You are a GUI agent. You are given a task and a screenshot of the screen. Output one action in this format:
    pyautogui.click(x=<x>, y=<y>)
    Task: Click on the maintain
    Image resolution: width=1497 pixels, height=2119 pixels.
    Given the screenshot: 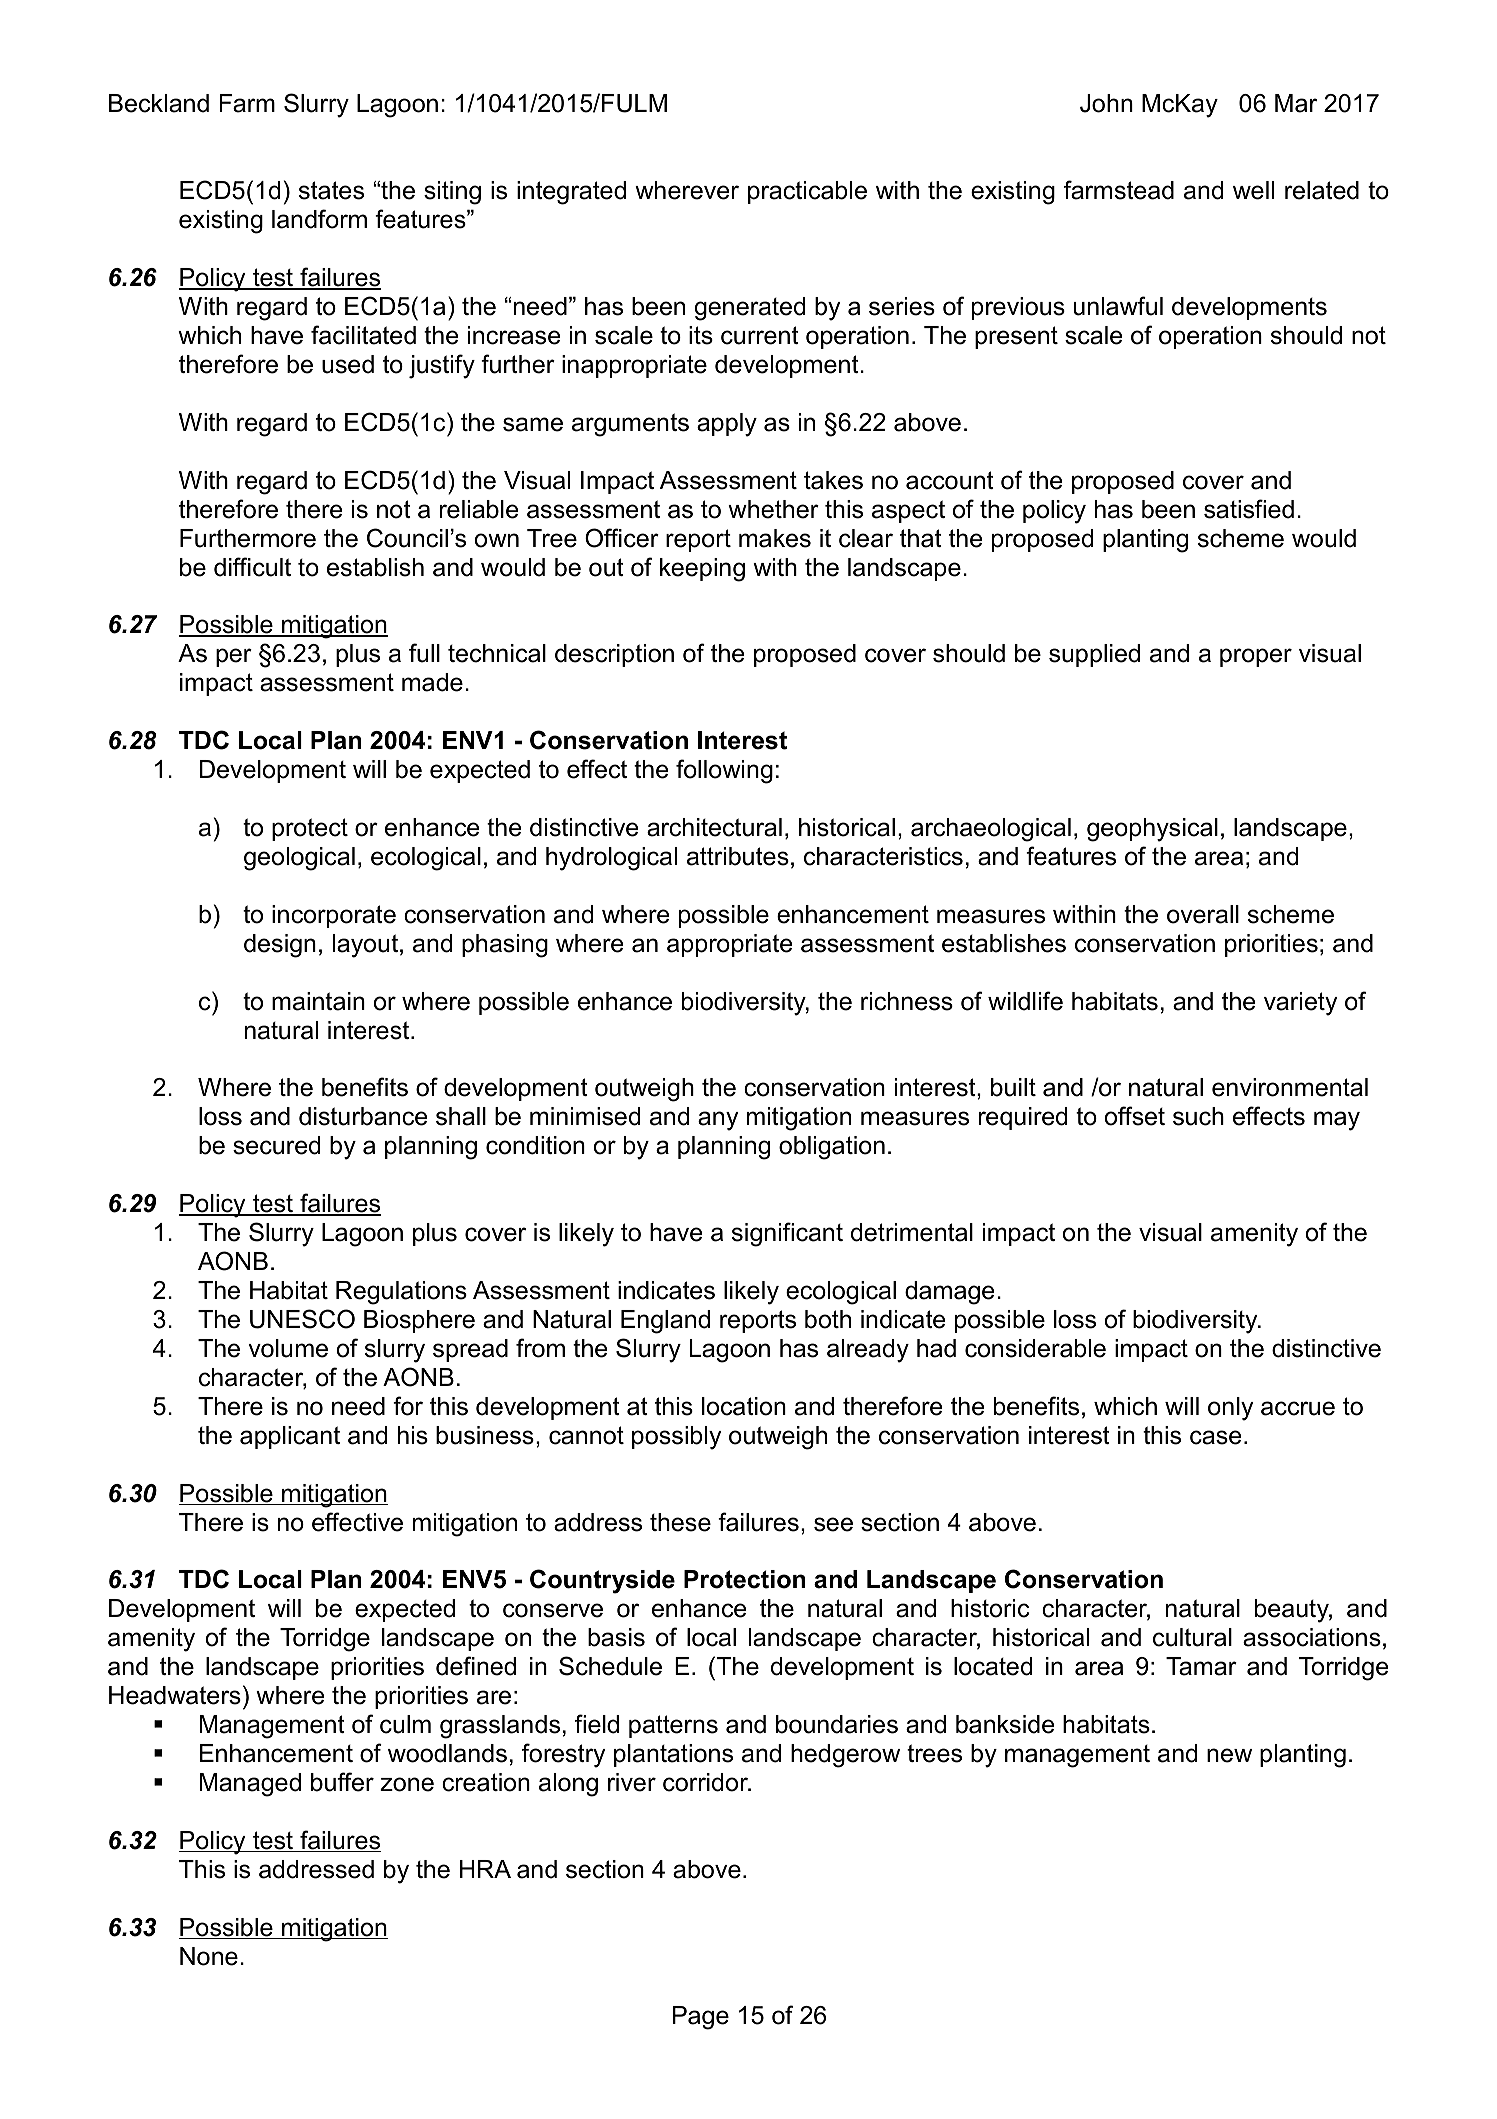 What is the action you would take?
    pyautogui.click(x=318, y=1001)
